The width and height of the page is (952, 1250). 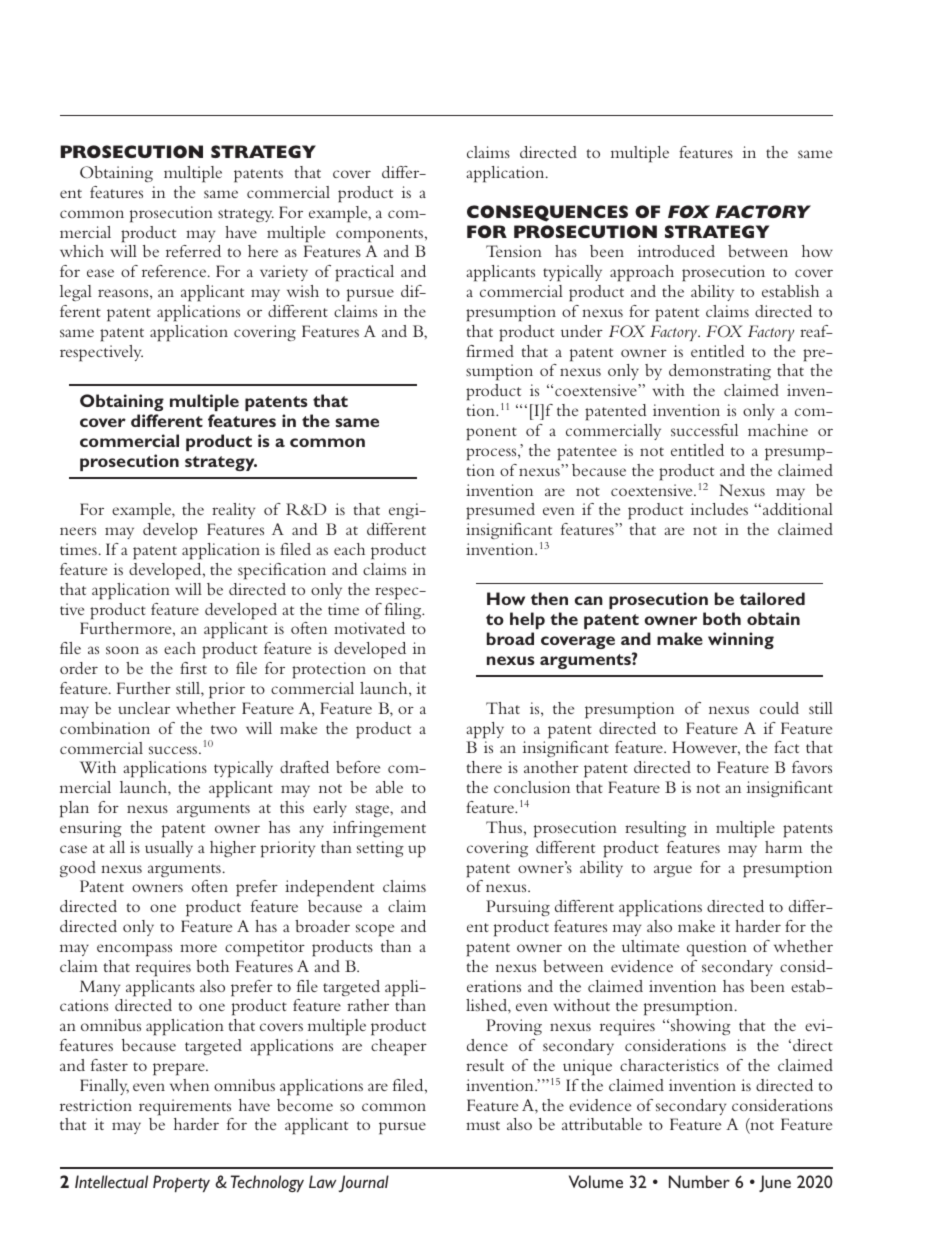 I want to click on introduced, so click(x=676, y=251).
